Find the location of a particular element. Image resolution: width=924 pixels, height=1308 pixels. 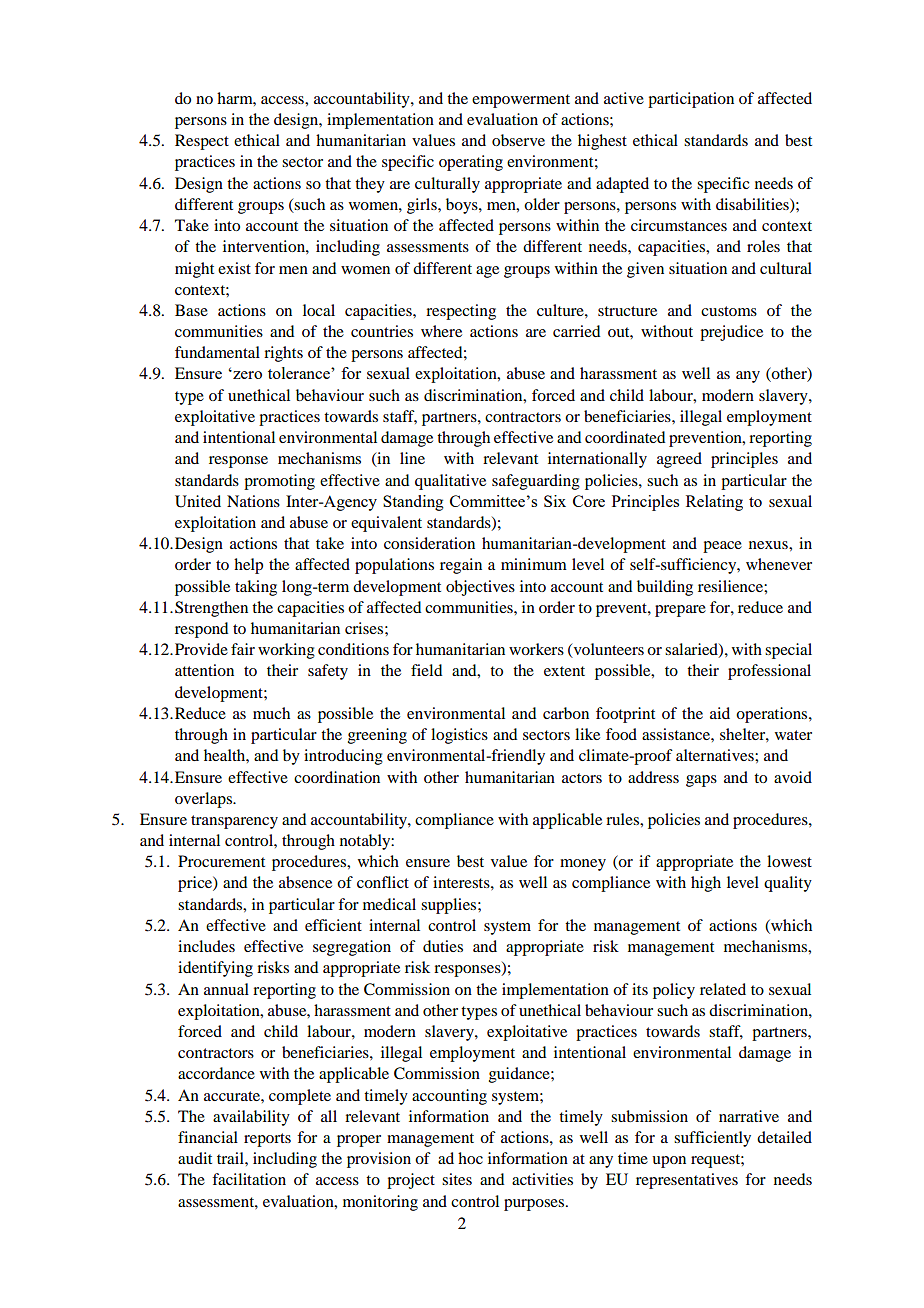

gaps is located at coordinates (701, 781).
